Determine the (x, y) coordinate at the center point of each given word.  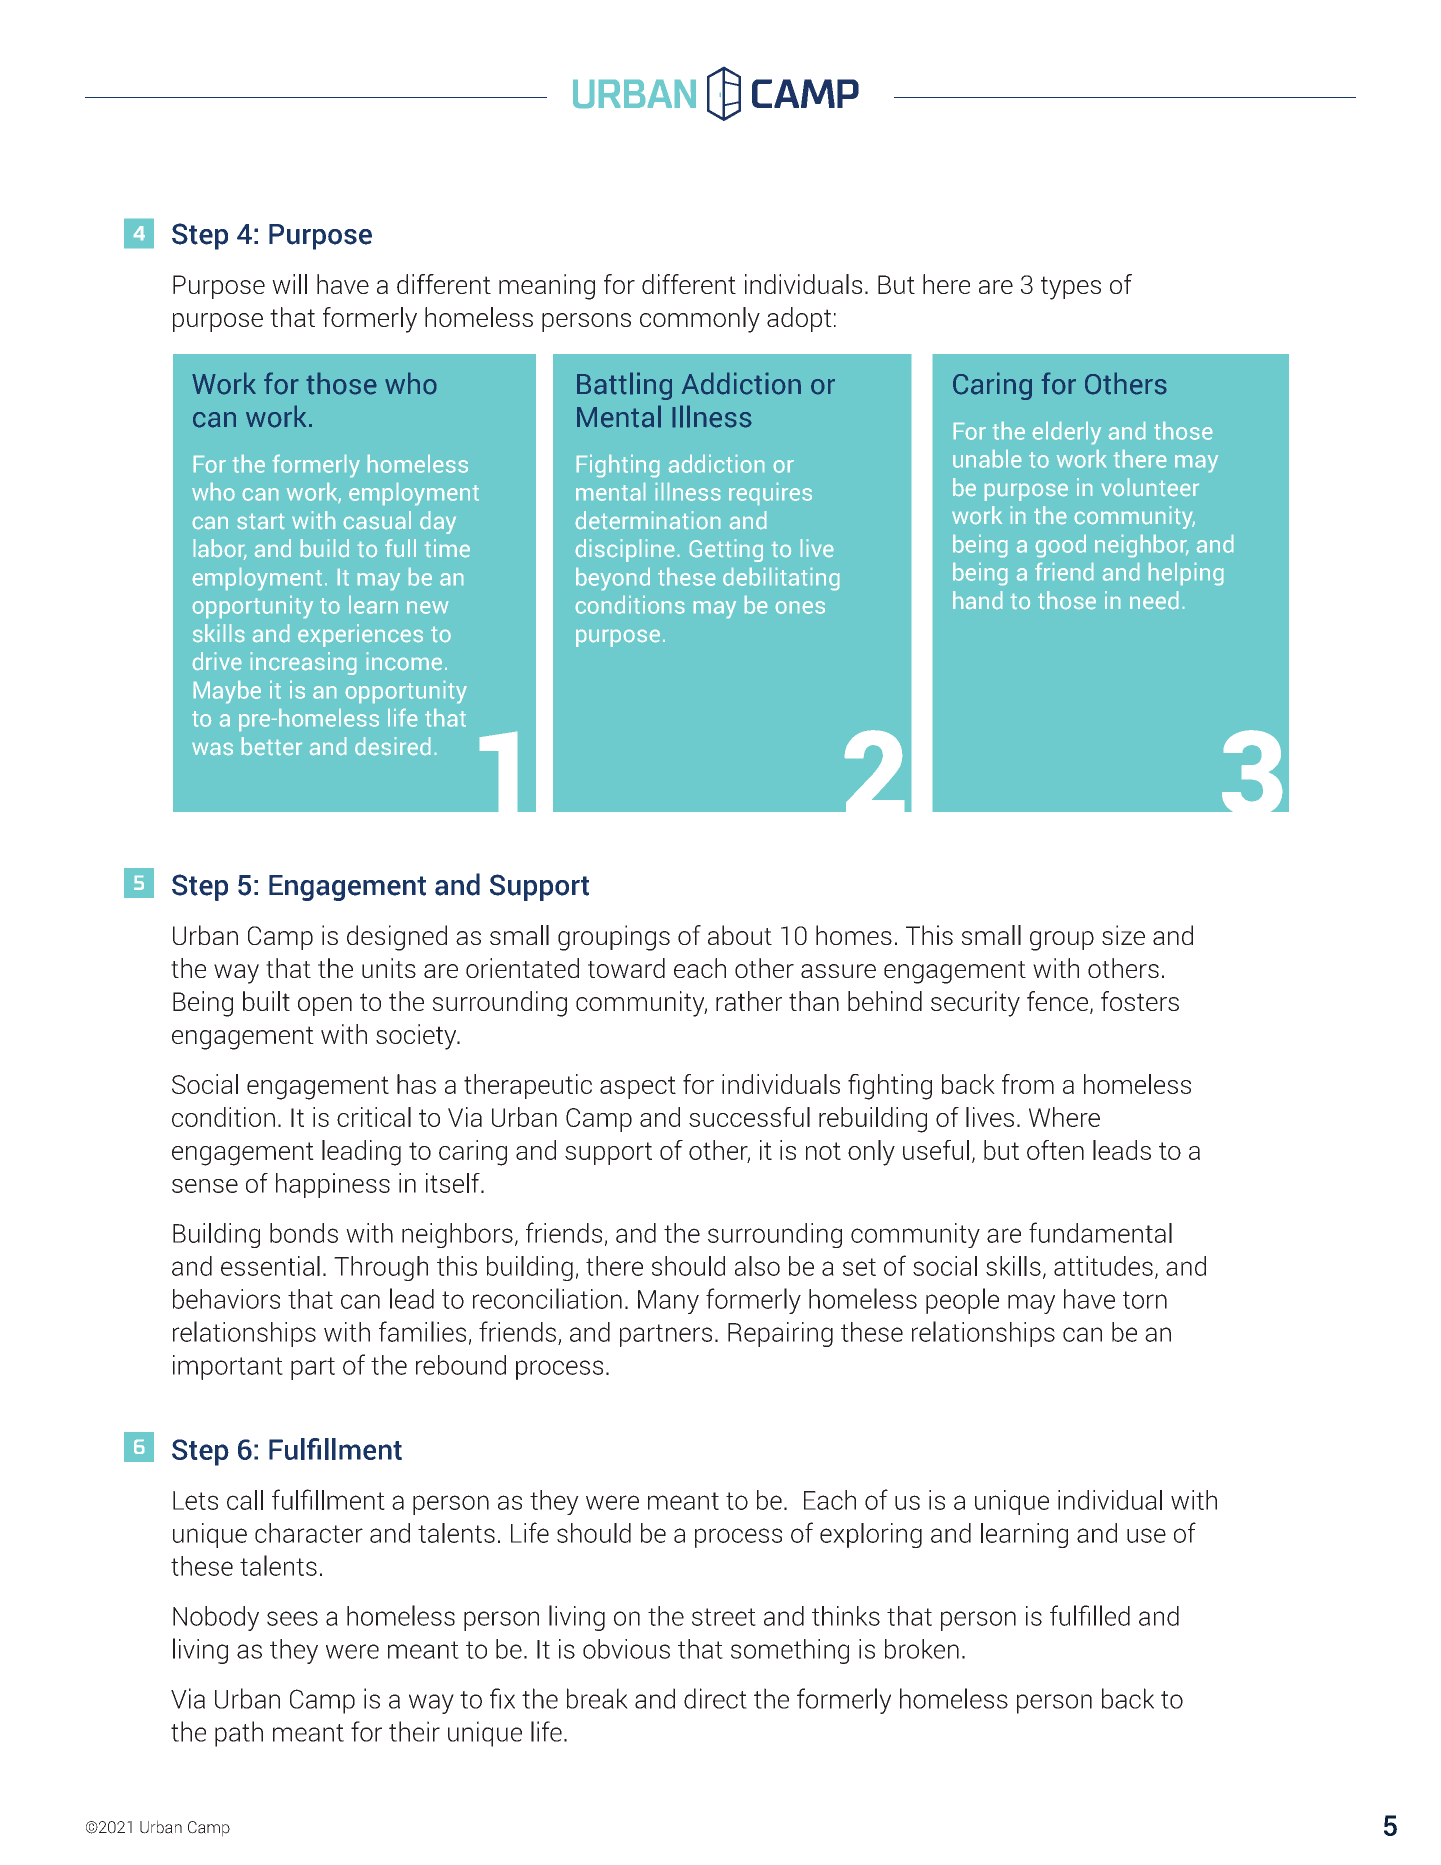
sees (292, 1618)
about (740, 935)
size (1123, 935)
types (1071, 288)
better (272, 746)
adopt (799, 319)
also (757, 1266)
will (289, 284)
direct (715, 1698)
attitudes (1103, 1266)
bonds (304, 1233)
